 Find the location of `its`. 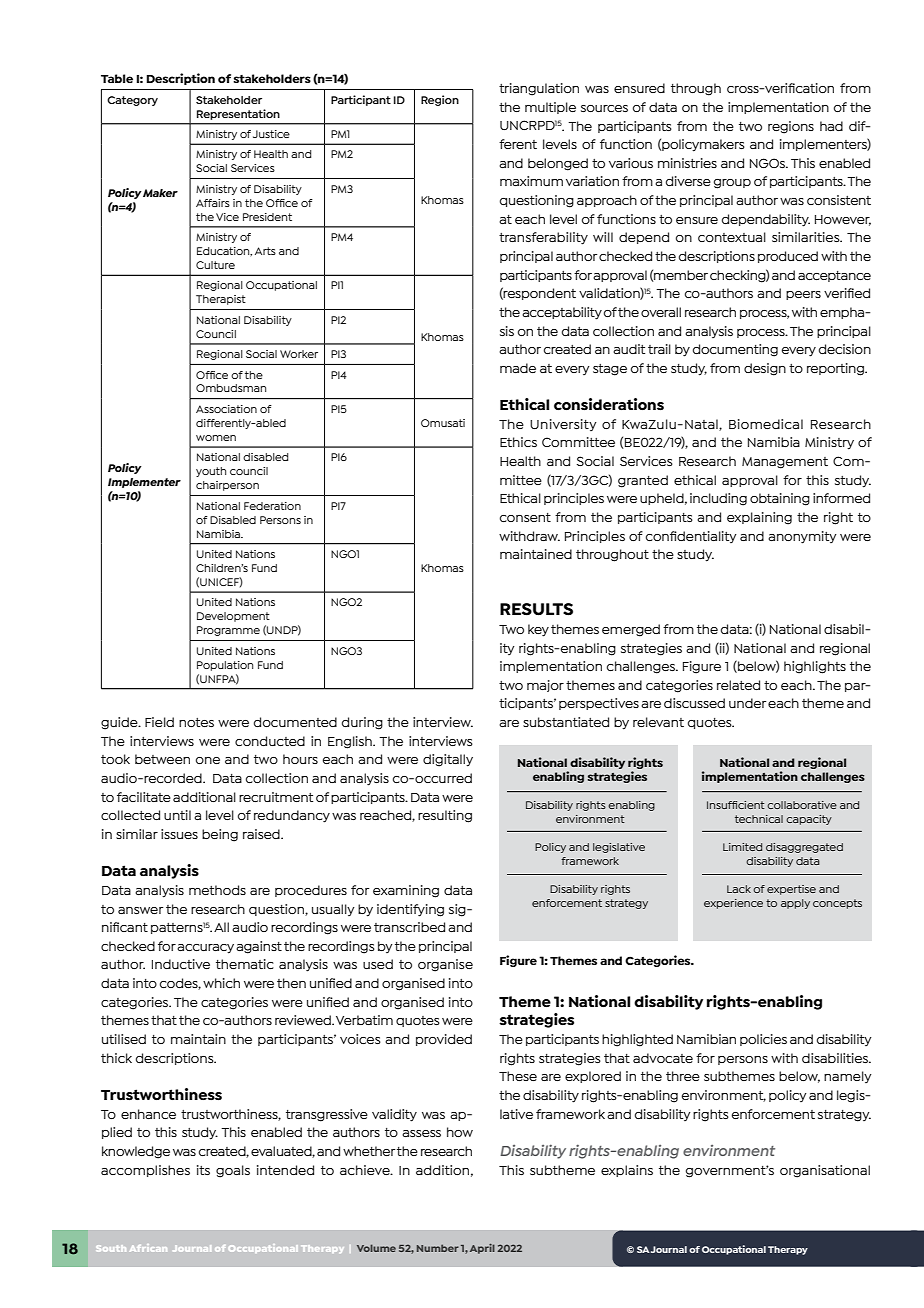

its is located at coordinates (203, 1170).
